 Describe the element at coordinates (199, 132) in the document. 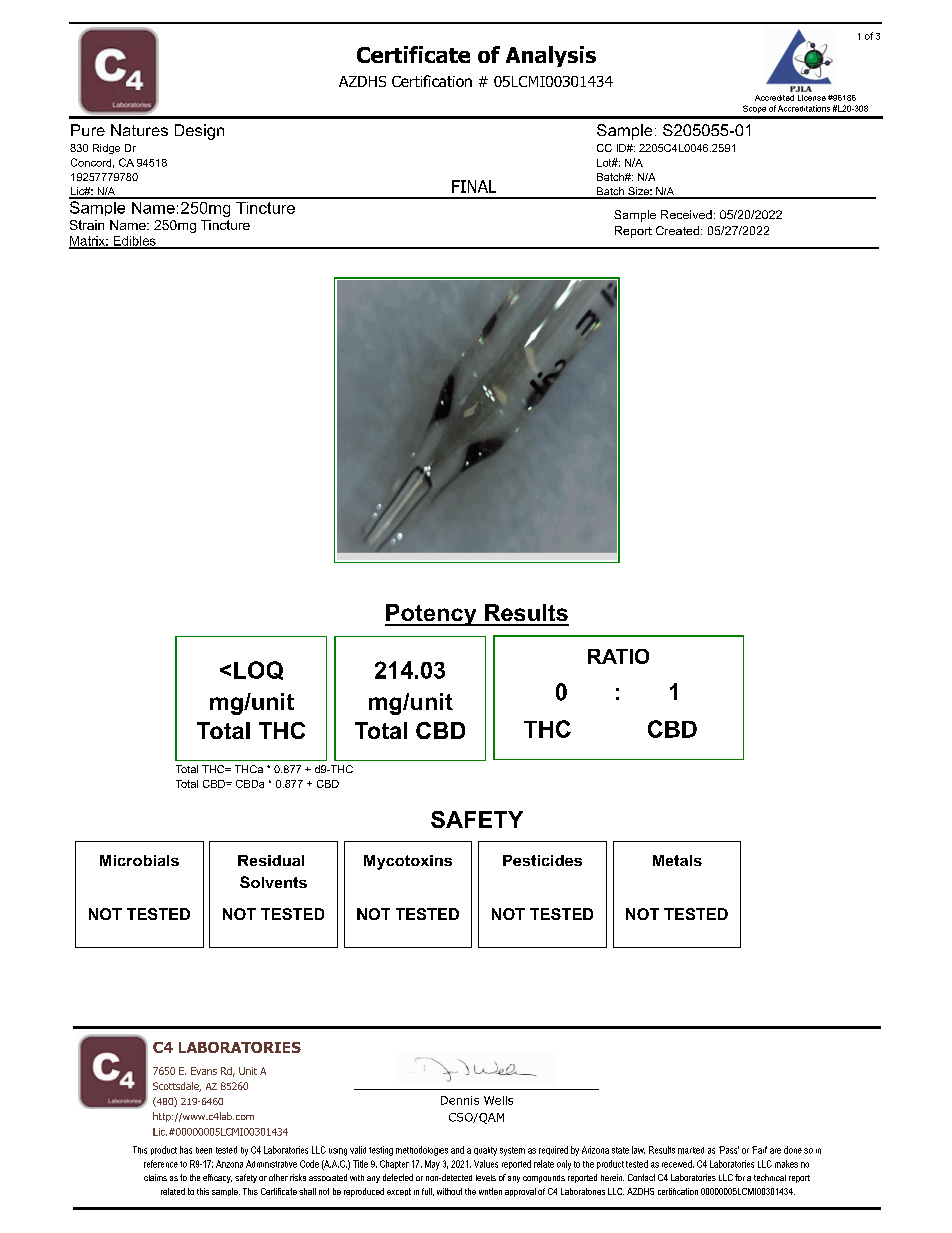

I see `Design` at that location.
